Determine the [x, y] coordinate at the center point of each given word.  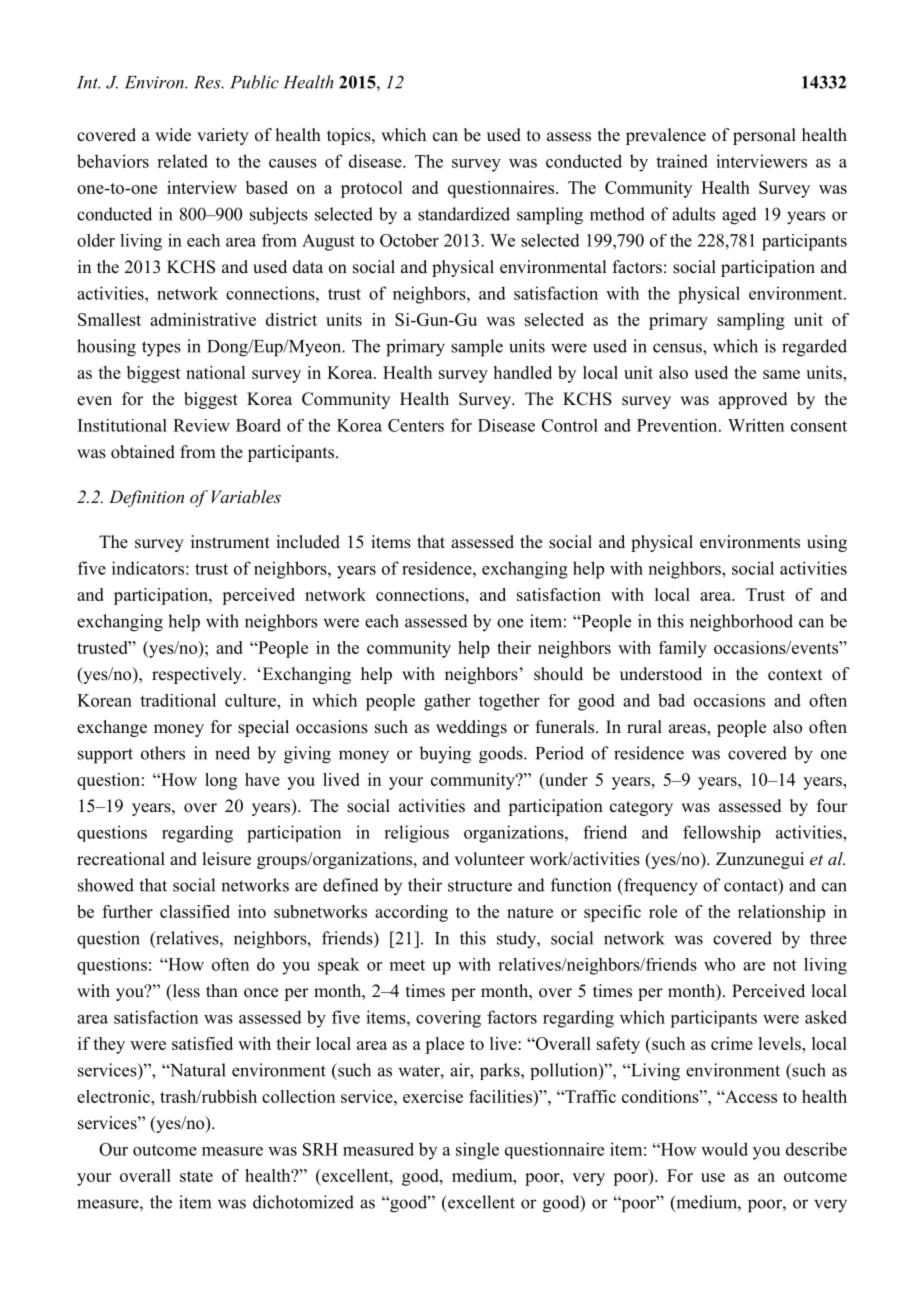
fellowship [722, 834]
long [221, 781]
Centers [416, 425]
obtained [143, 452]
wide [173, 135]
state [196, 1176]
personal [764, 136]
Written [756, 425]
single [477, 1151]
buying [445, 755]
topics [350, 136]
